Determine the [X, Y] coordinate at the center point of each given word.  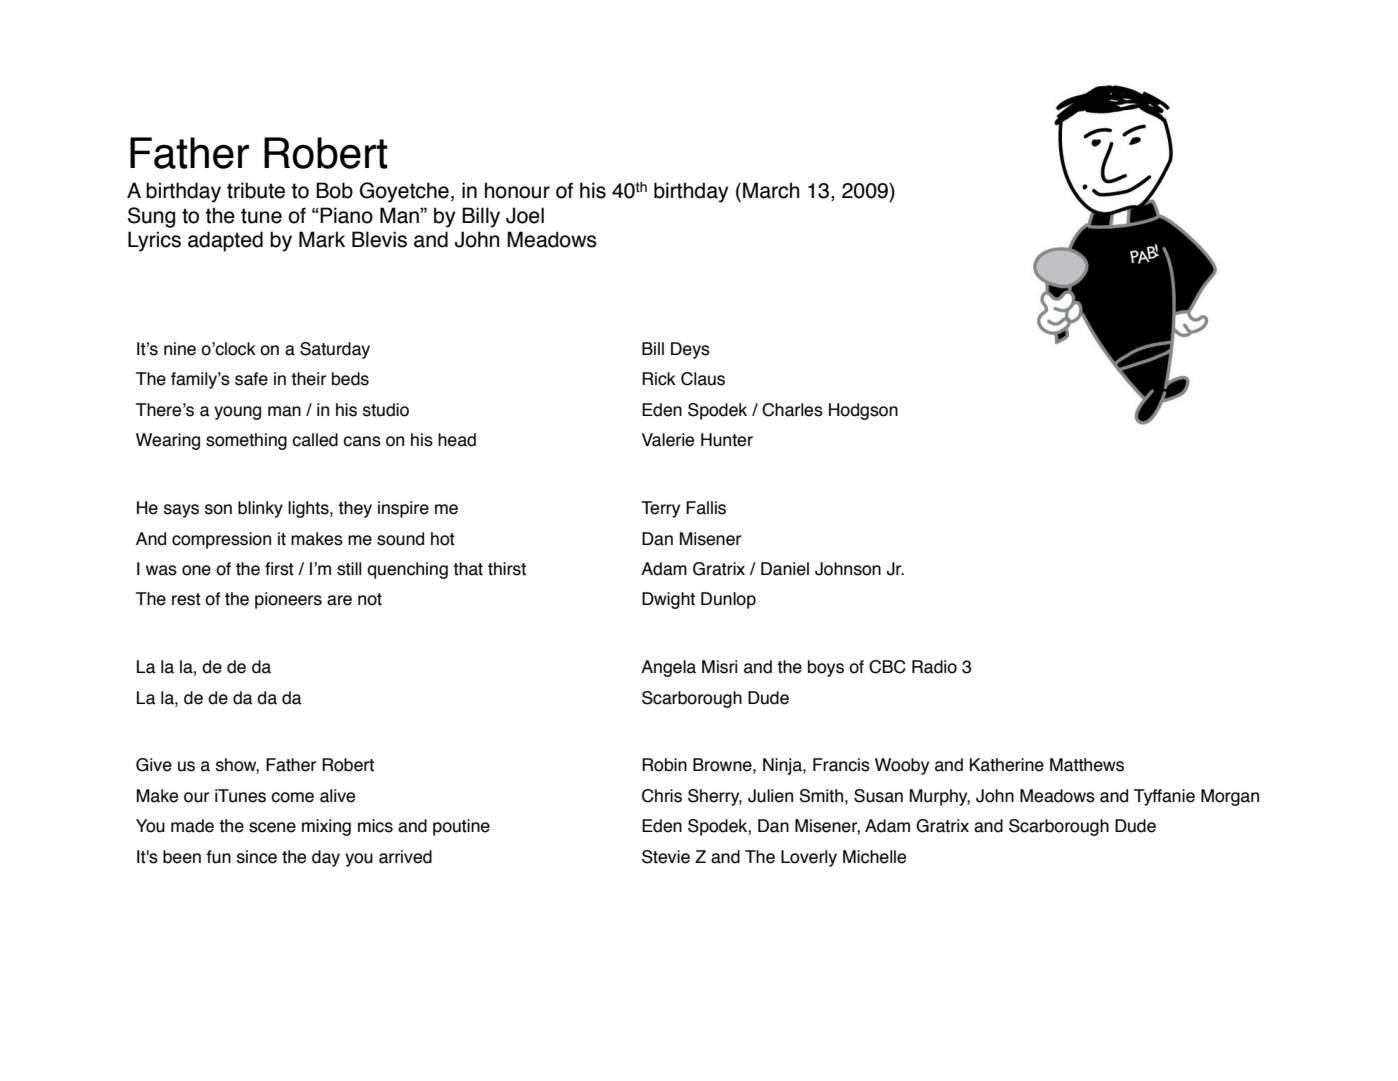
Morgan [1230, 797]
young [237, 413]
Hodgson [863, 411]
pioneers [288, 600]
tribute [256, 190]
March [771, 190]
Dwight [668, 600]
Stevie [666, 857]
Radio [934, 667]
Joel [525, 215]
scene [272, 827]
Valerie [668, 440]
